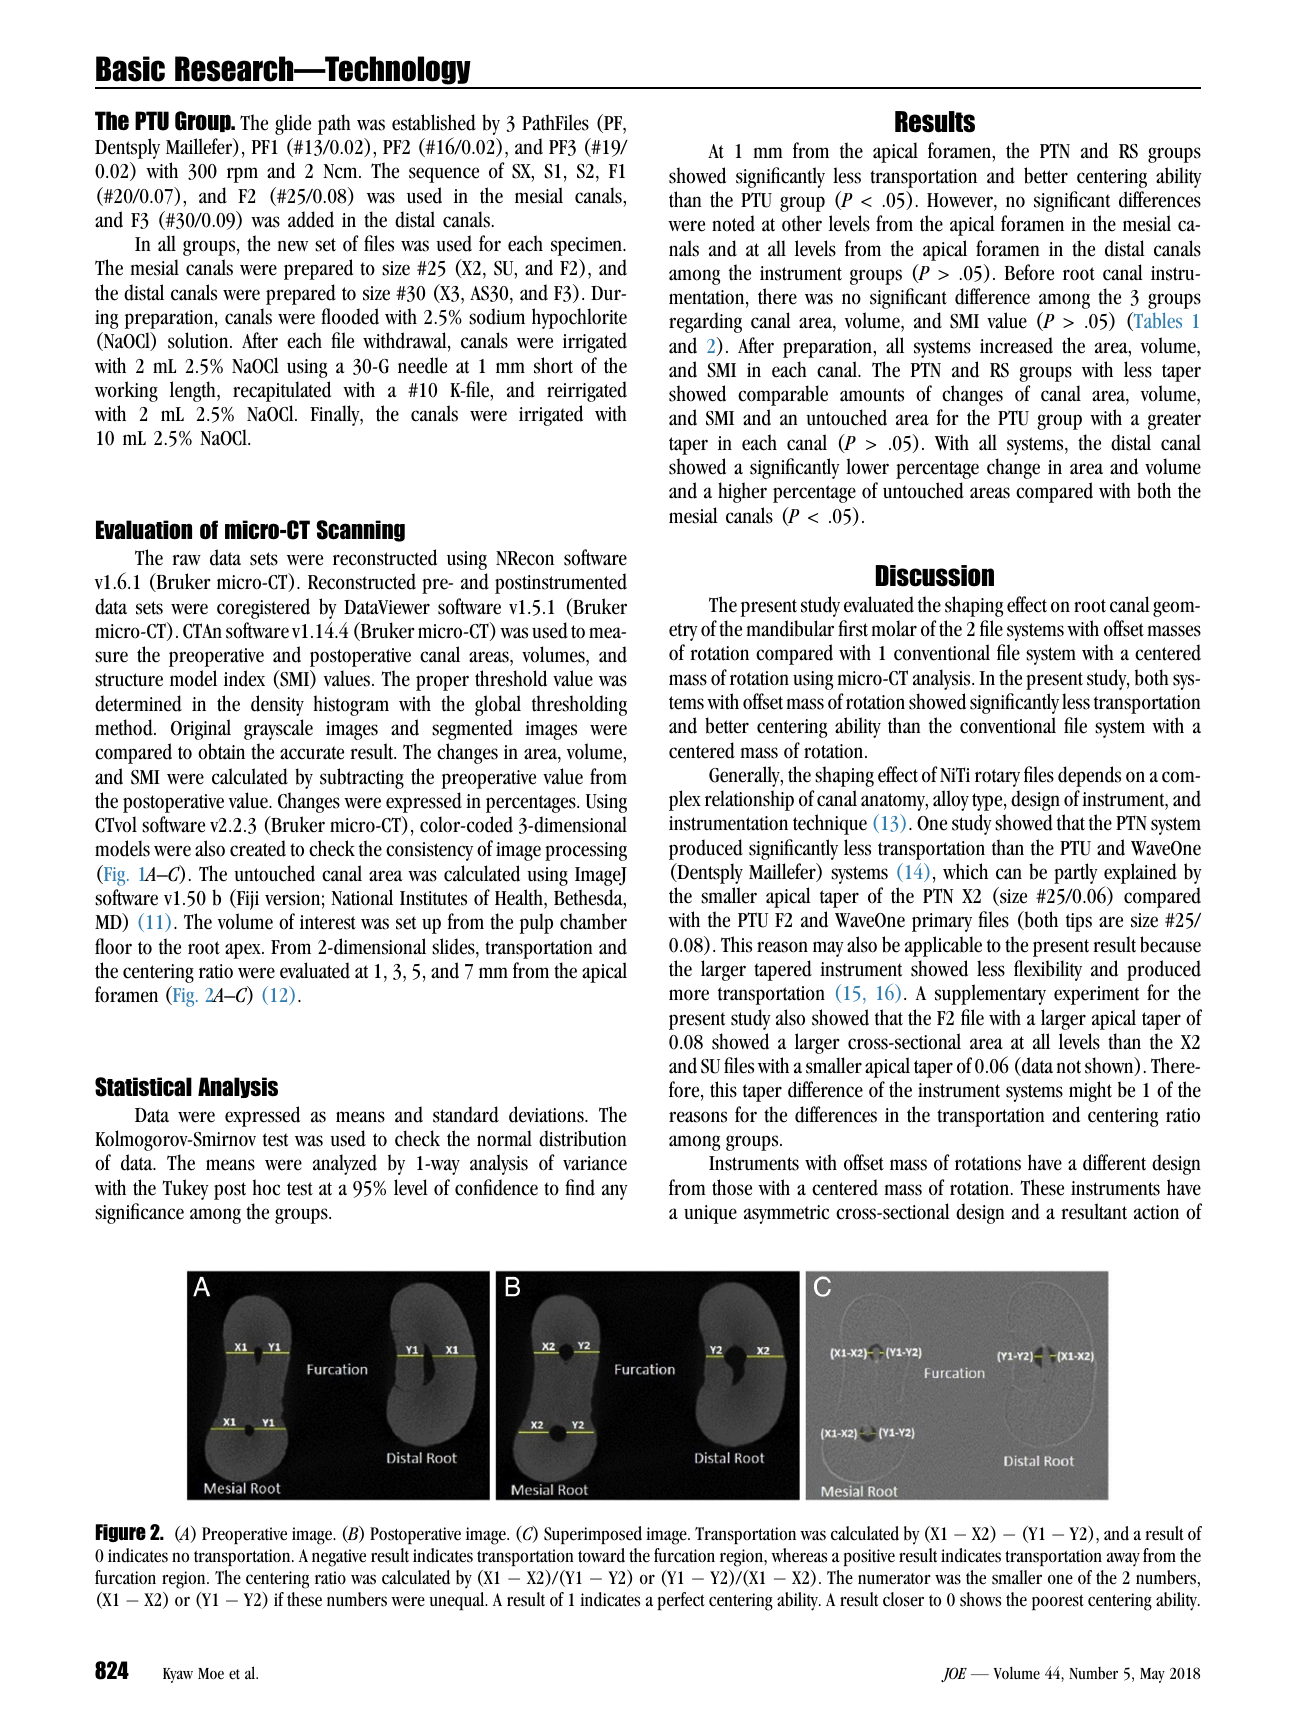 This screenshot has width=1296, height=1735. Describe the element at coordinates (586, 851) in the screenshot. I see `processing` at that location.
